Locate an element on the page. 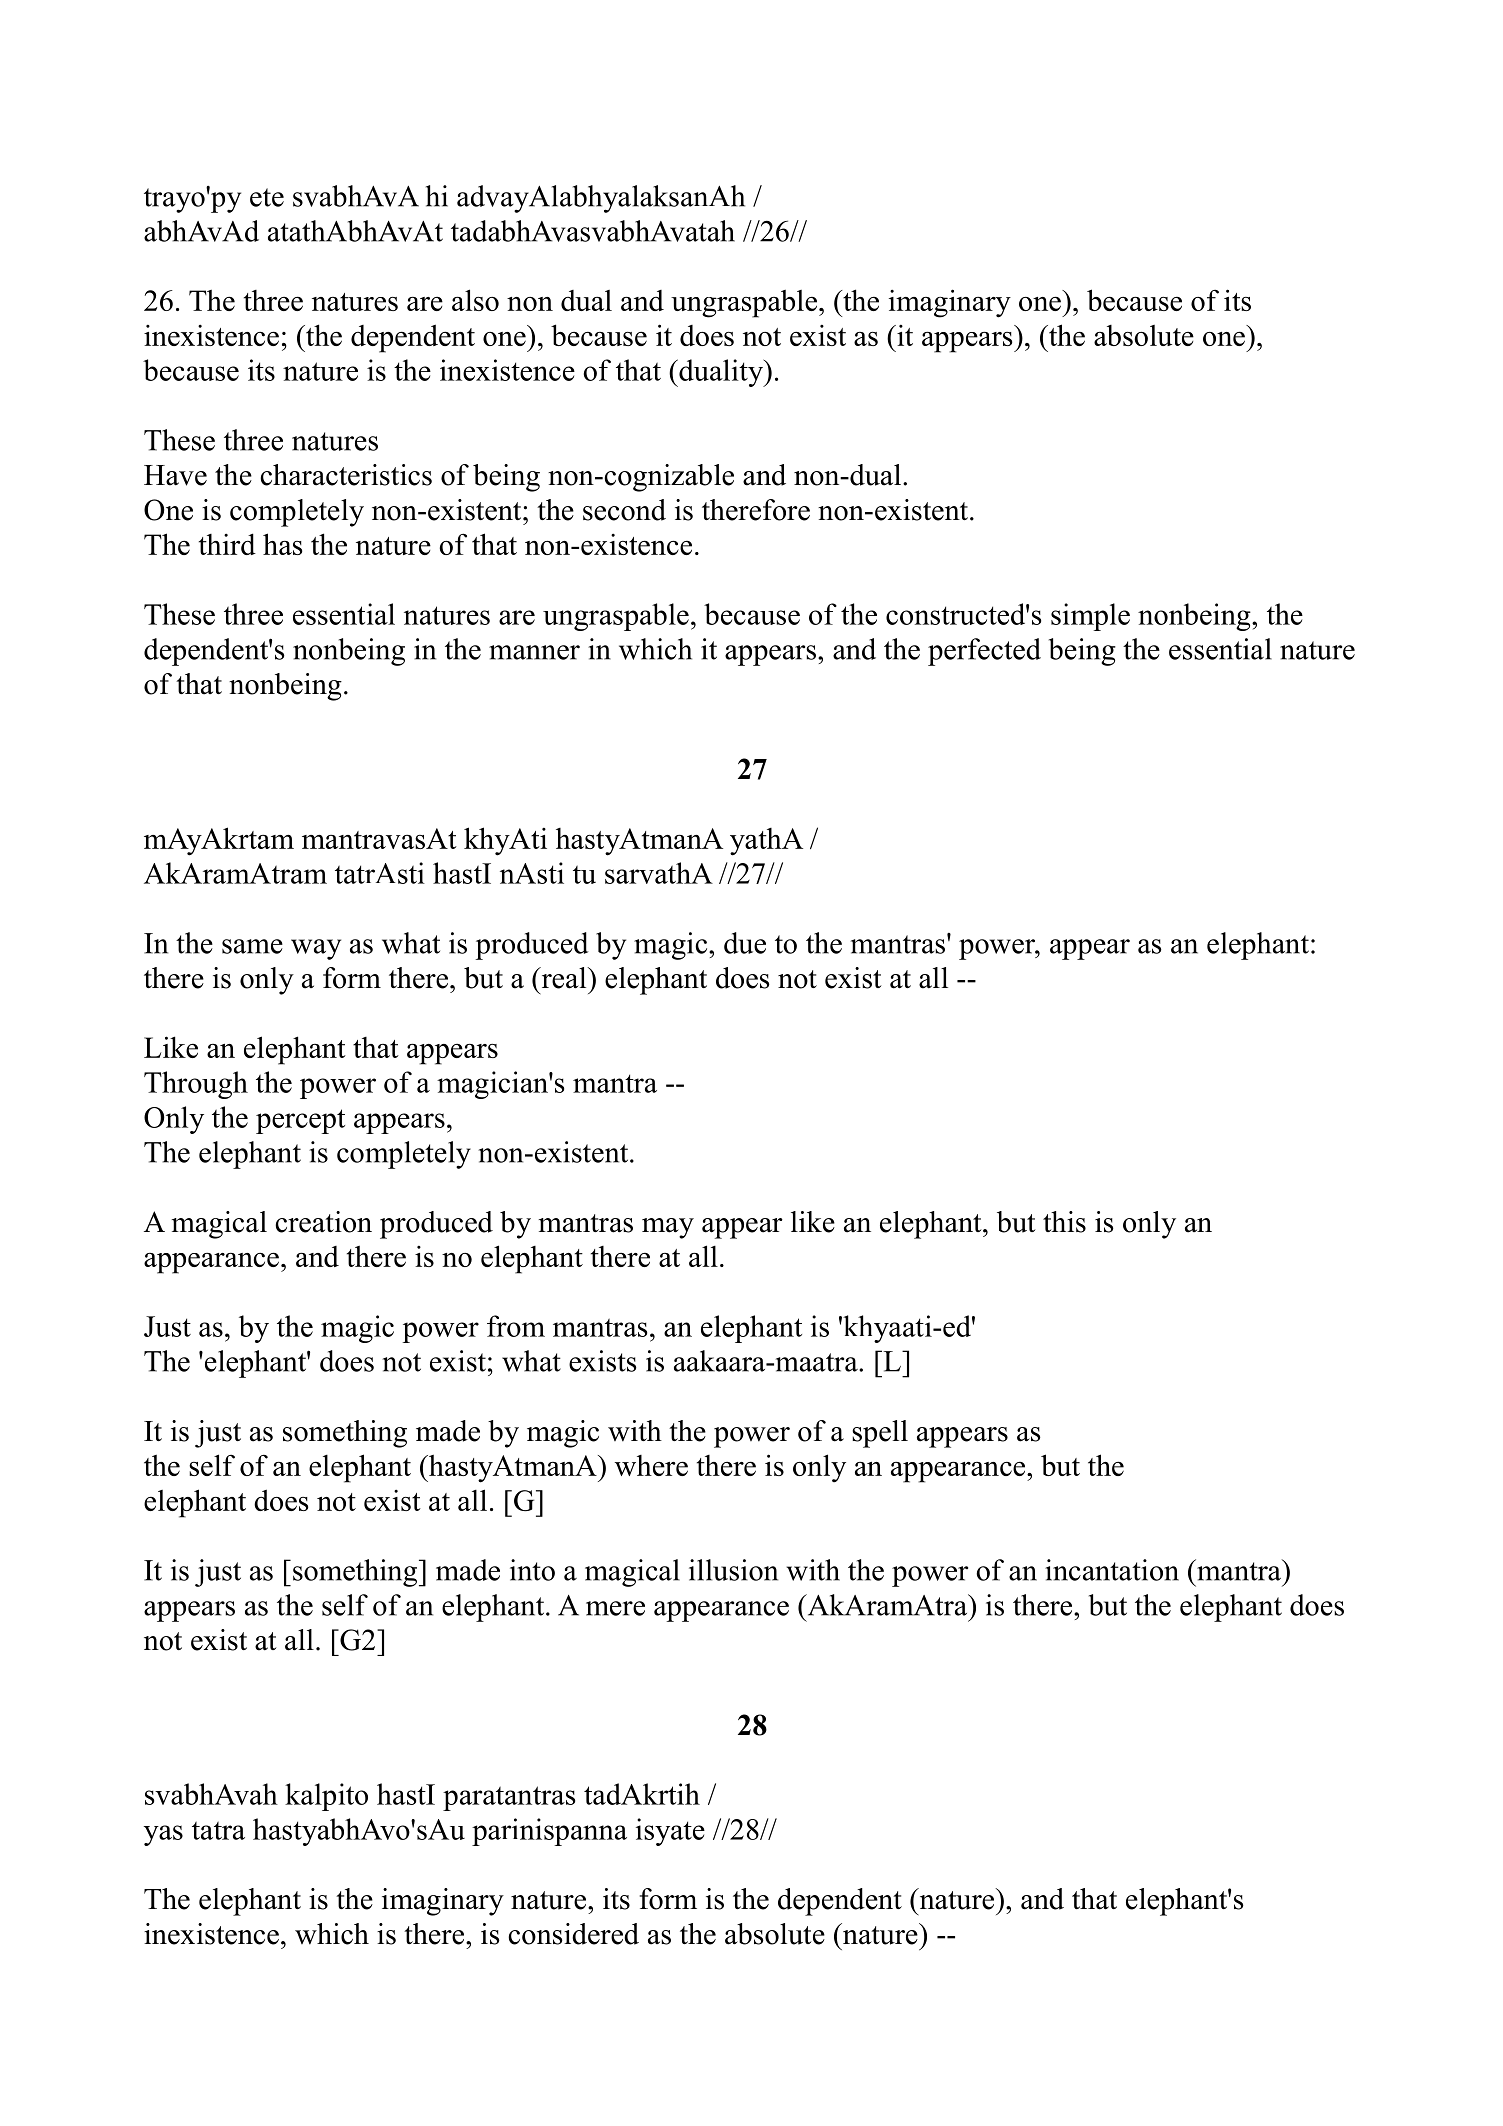  this is located at coordinates (1064, 1222).
